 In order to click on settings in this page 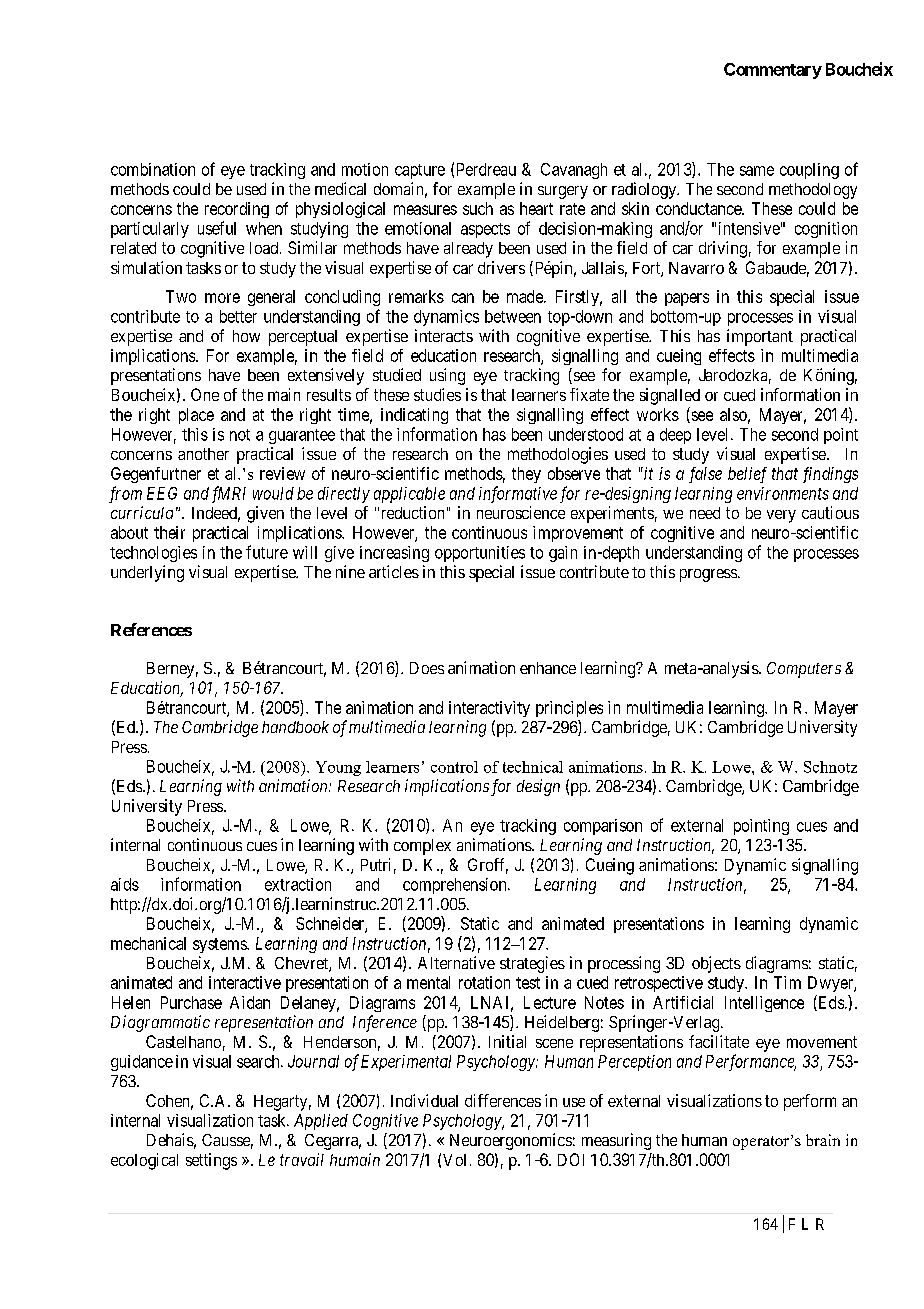, I will do `click(211, 1161)`.
